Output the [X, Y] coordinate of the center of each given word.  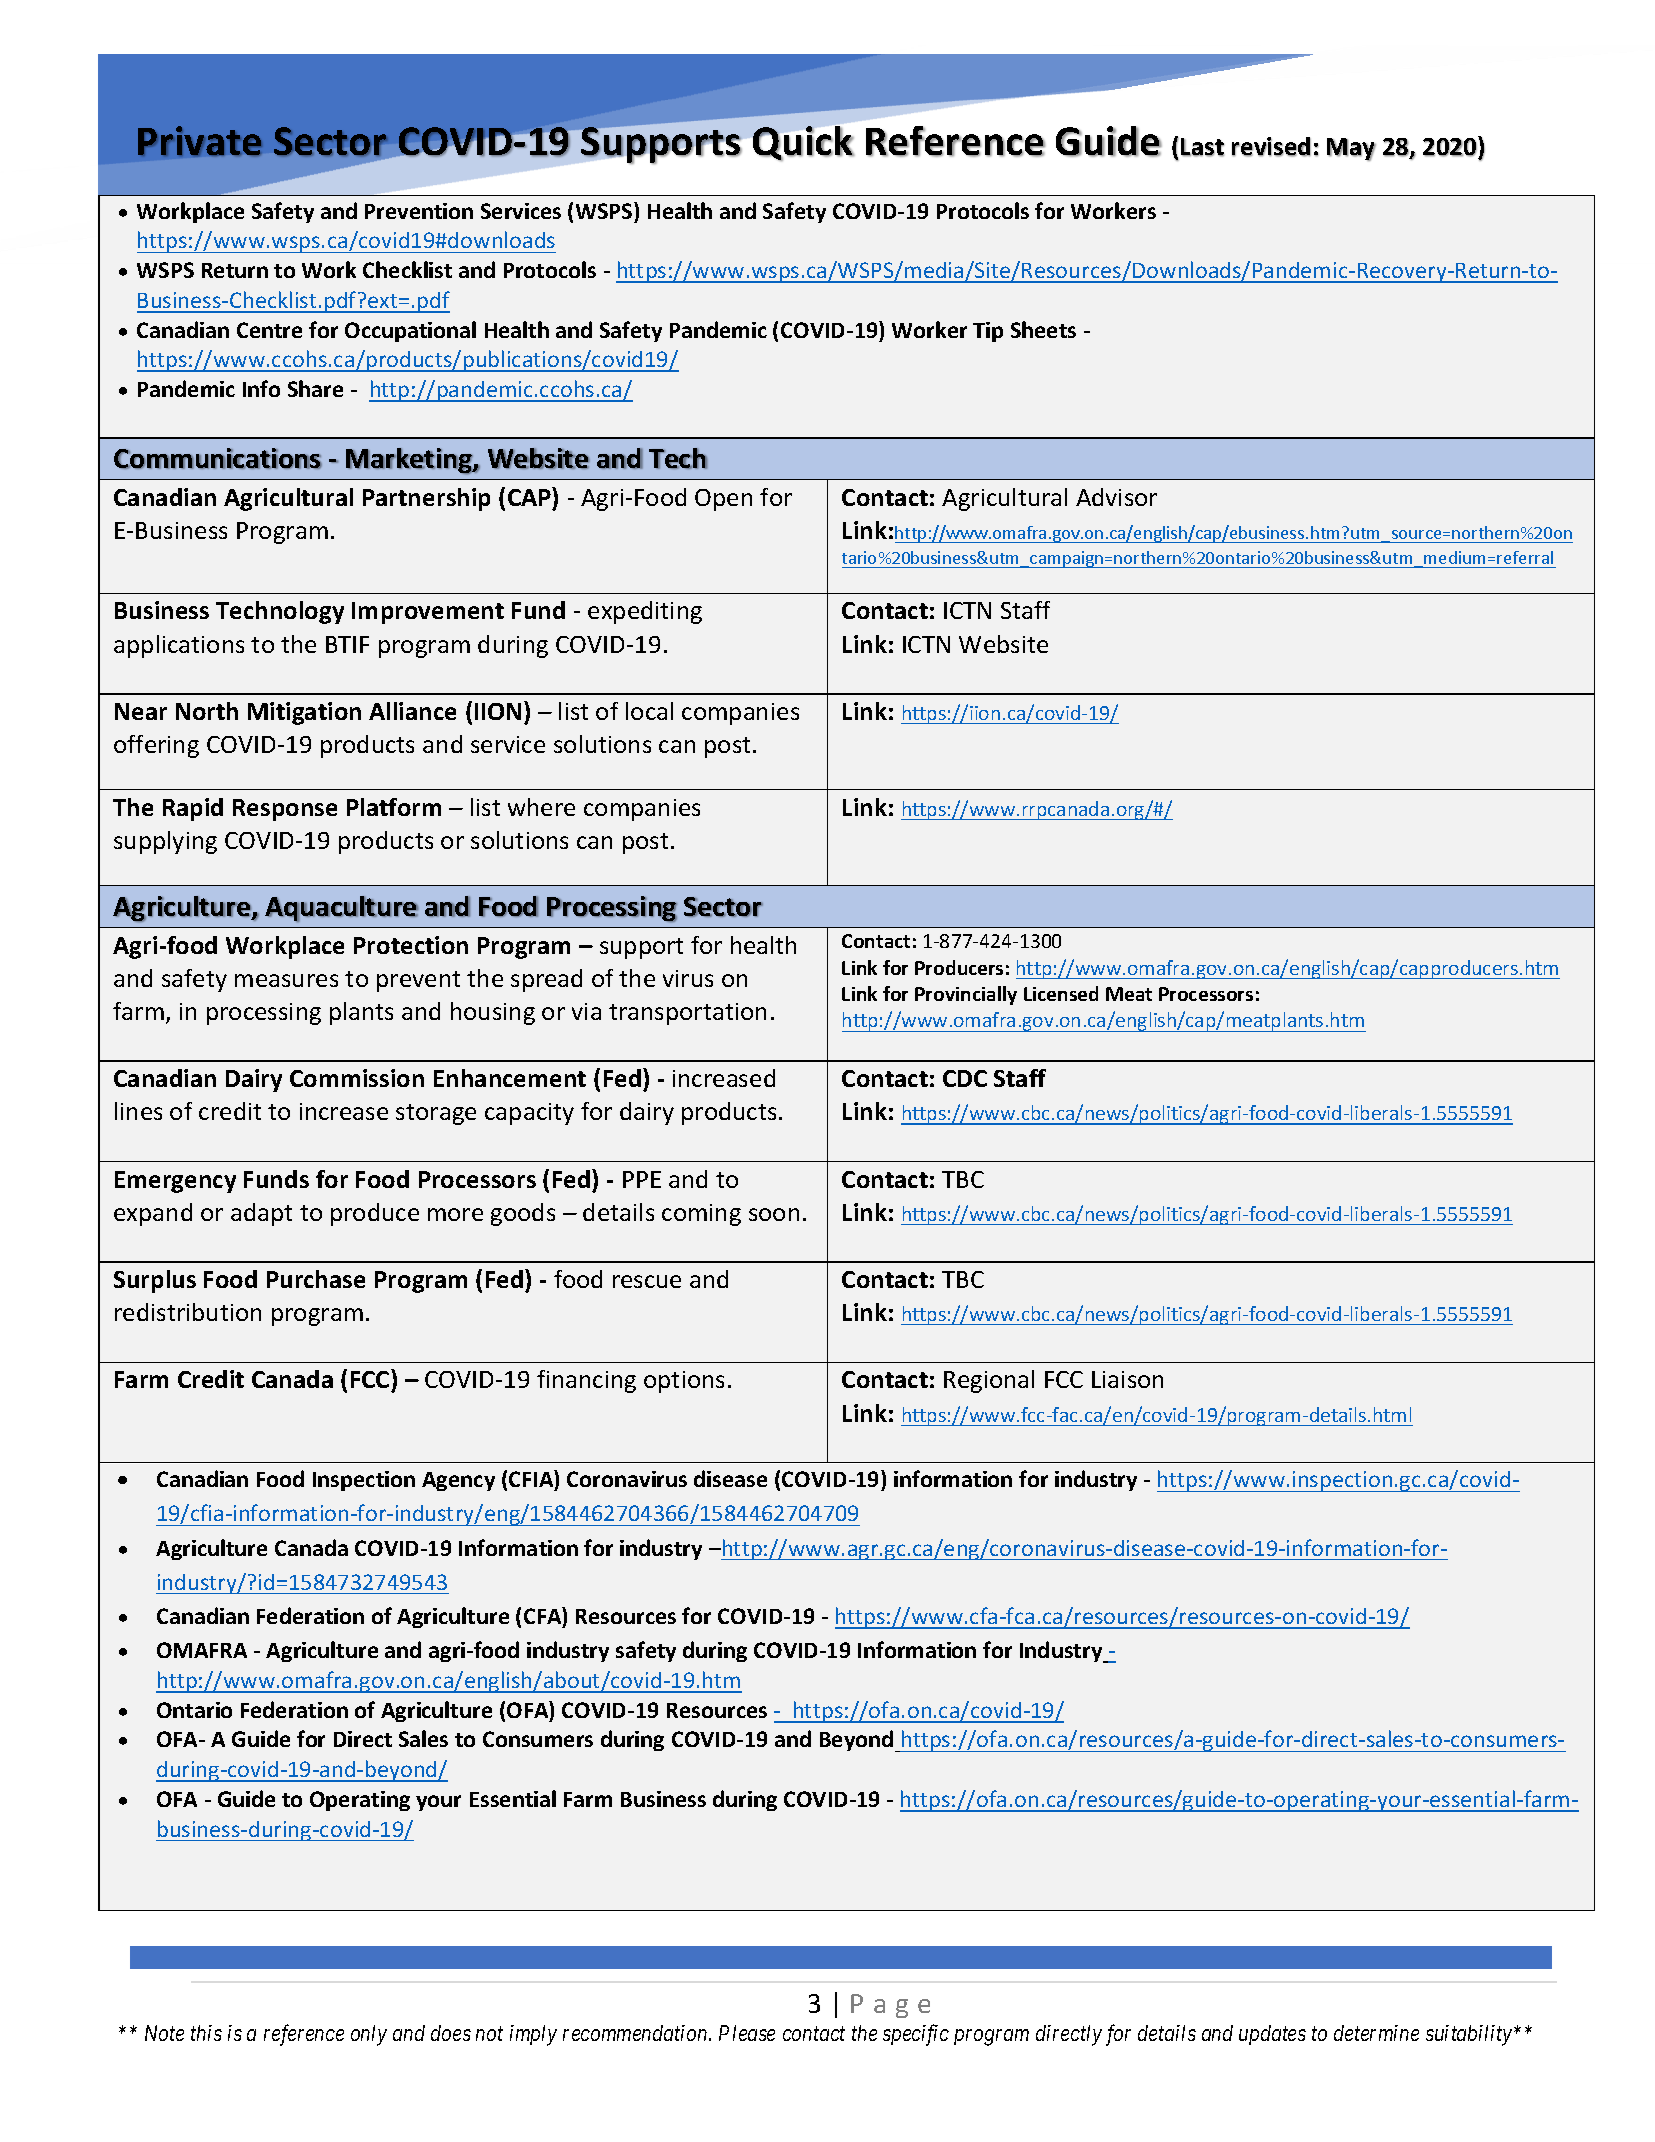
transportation [687, 1014]
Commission [357, 1078]
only [369, 2035]
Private [199, 140]
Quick [803, 143]
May [1351, 149]
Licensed [1061, 993]
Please [747, 2033]
